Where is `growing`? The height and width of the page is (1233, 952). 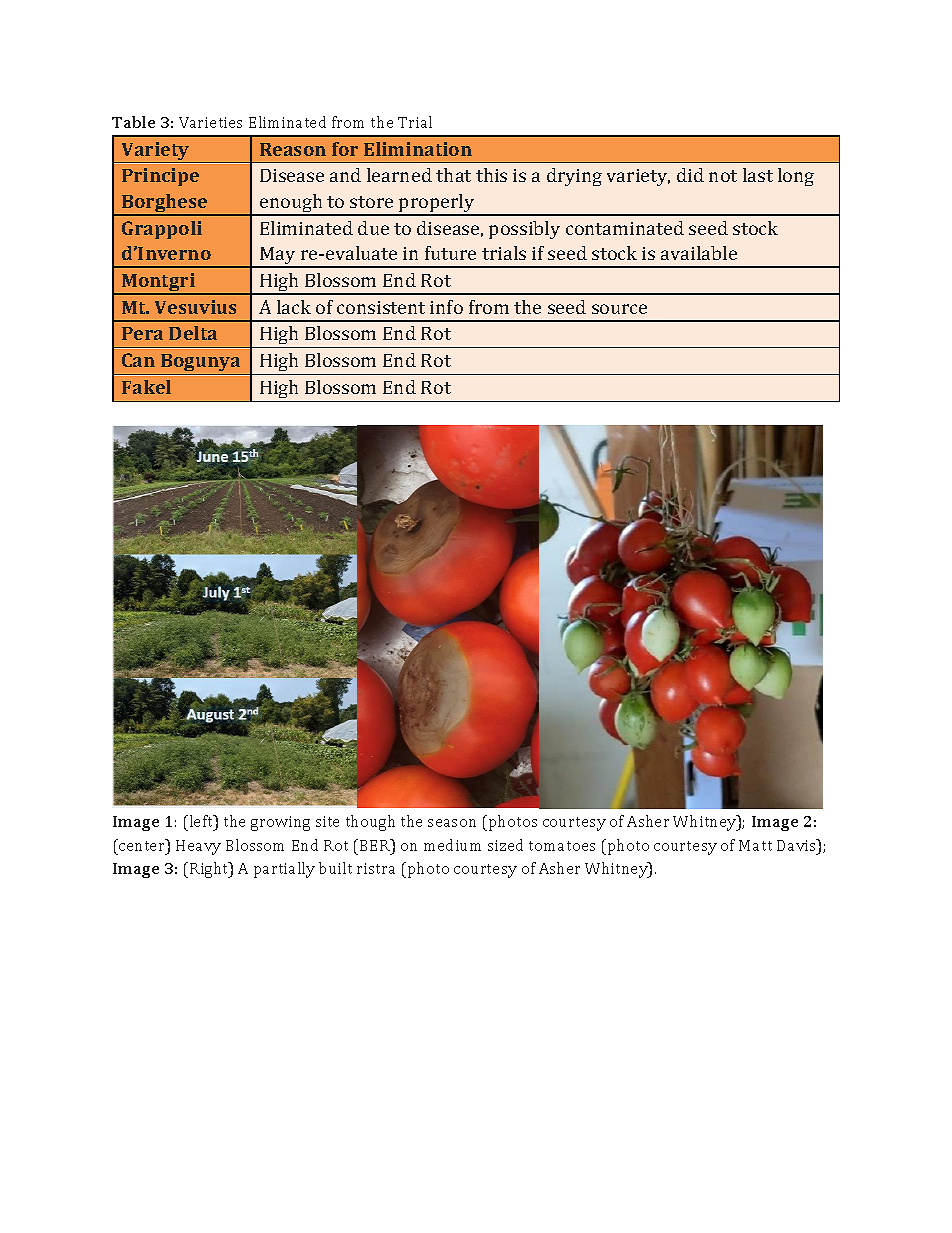 growing is located at coordinates (280, 823).
